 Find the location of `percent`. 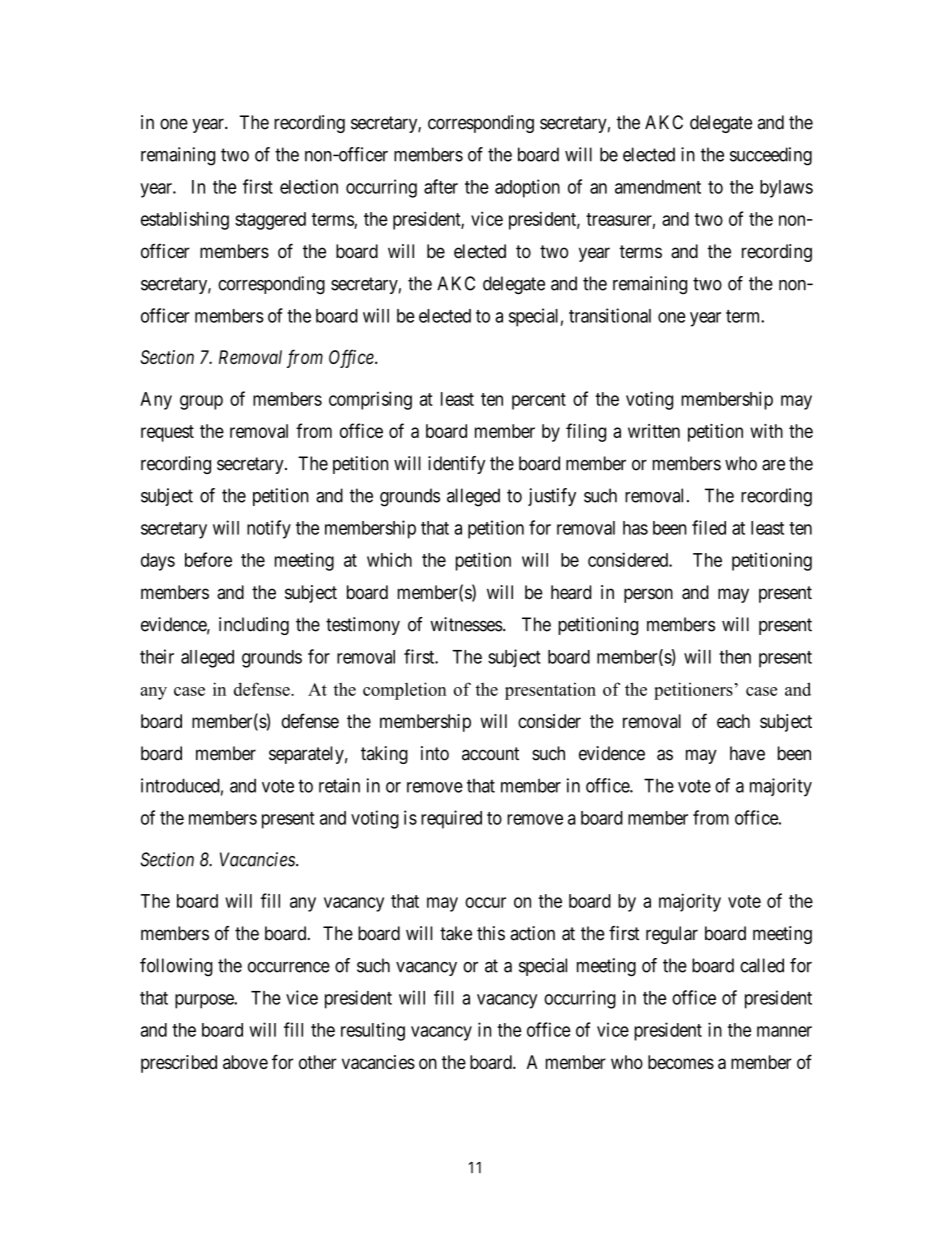

percent is located at coordinates (539, 401).
